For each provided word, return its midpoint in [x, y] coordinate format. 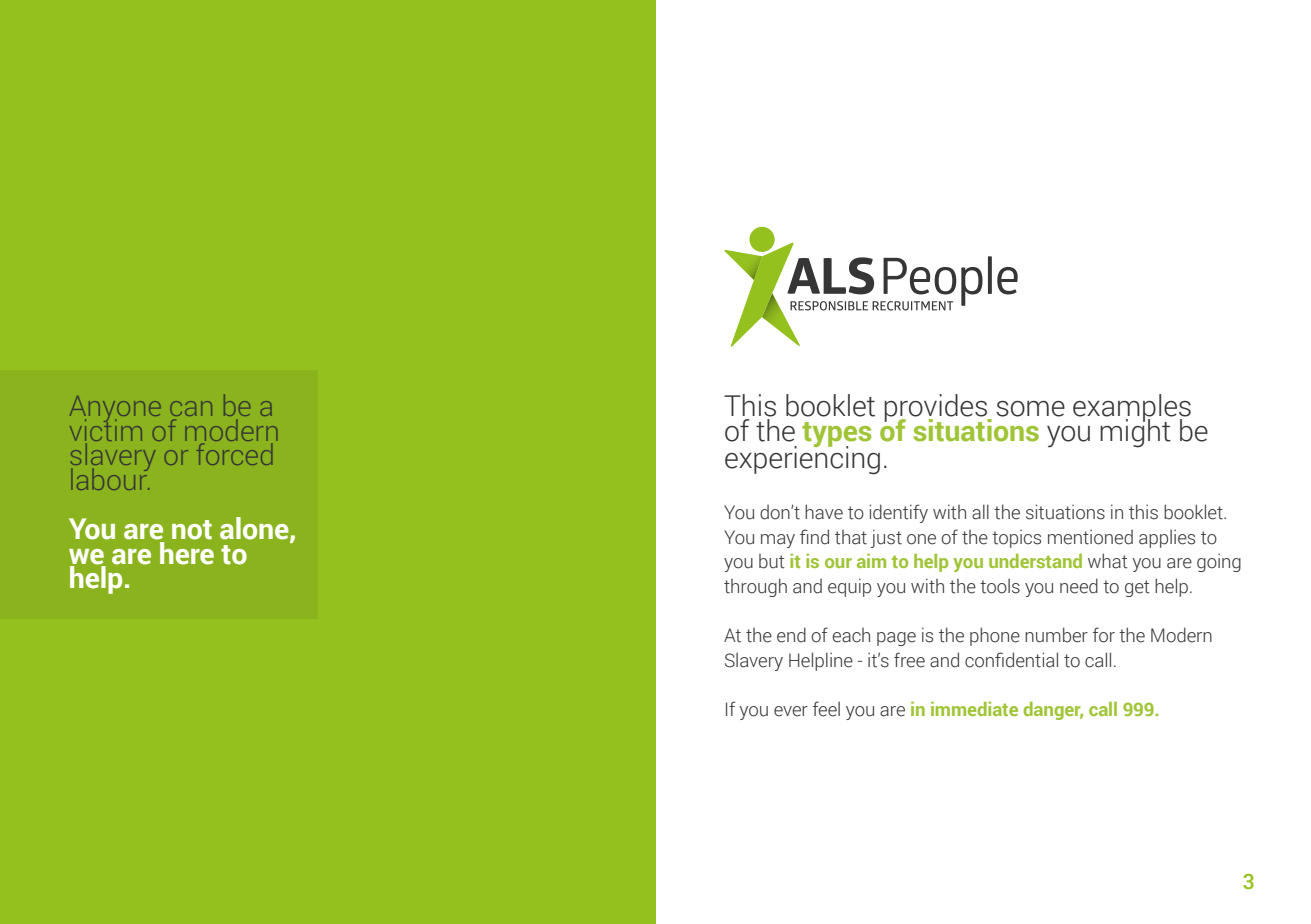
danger [1053, 711]
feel [826, 709]
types [836, 435]
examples [1132, 409]
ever [791, 711]
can [191, 408]
